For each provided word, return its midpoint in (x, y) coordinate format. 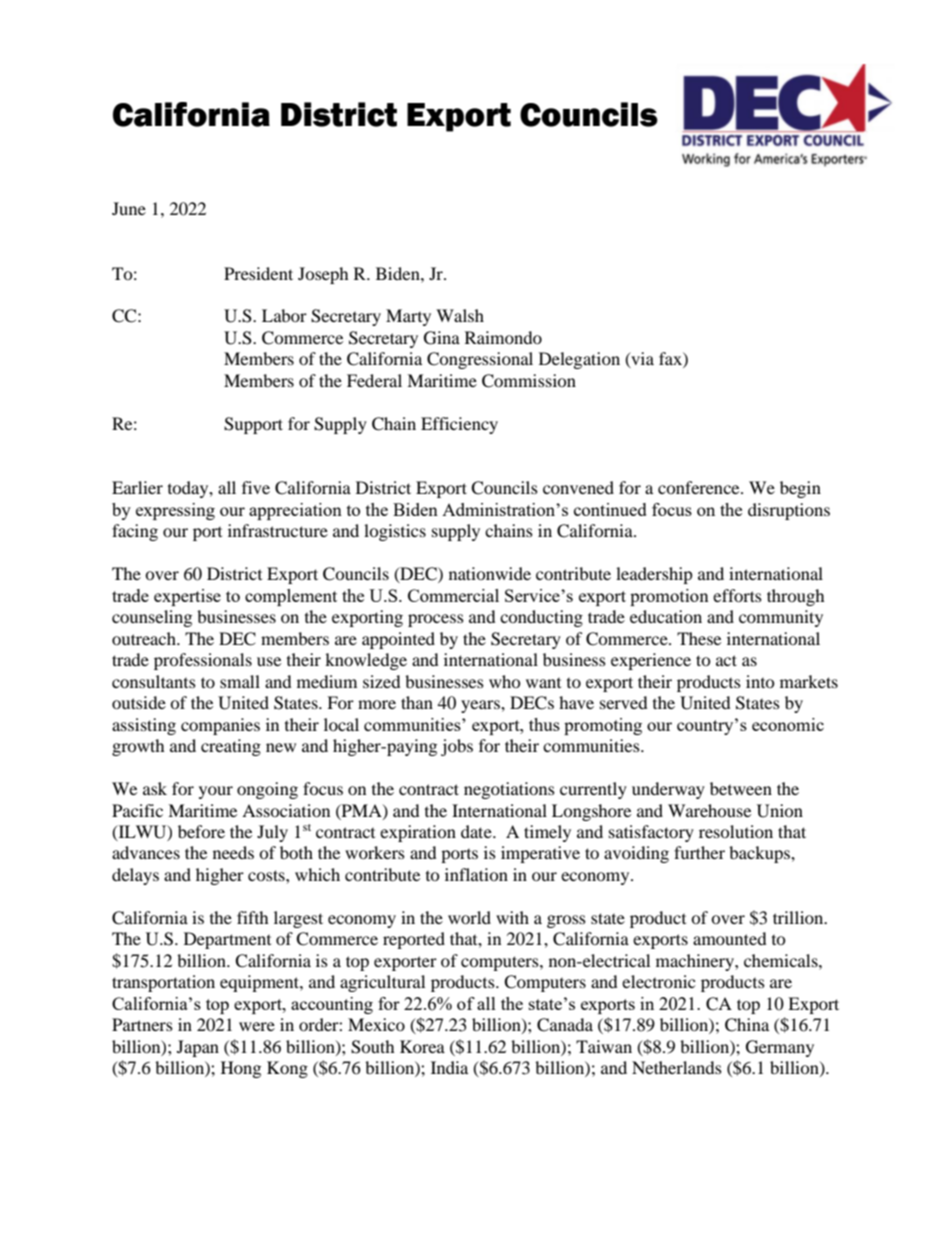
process (436, 620)
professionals (203, 661)
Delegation (579, 360)
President (258, 273)
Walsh (460, 315)
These (699, 638)
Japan (198, 1048)
